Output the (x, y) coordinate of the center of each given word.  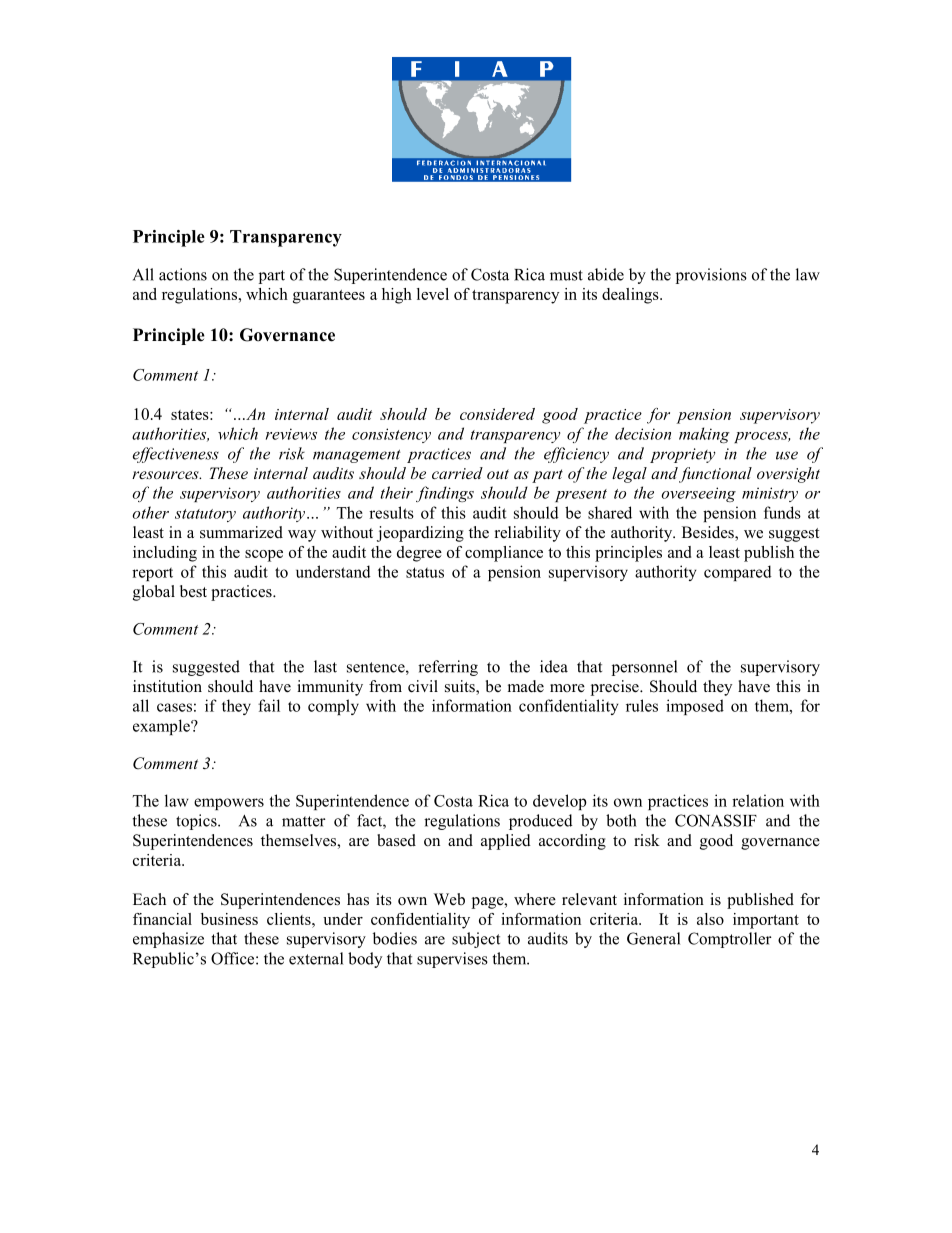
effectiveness (176, 455)
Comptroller (730, 940)
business (229, 919)
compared (738, 573)
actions (183, 274)
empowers (229, 804)
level (433, 294)
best (193, 591)
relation (758, 800)
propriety (683, 455)
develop (560, 802)
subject (476, 940)
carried (457, 473)
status (425, 572)
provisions (711, 276)
